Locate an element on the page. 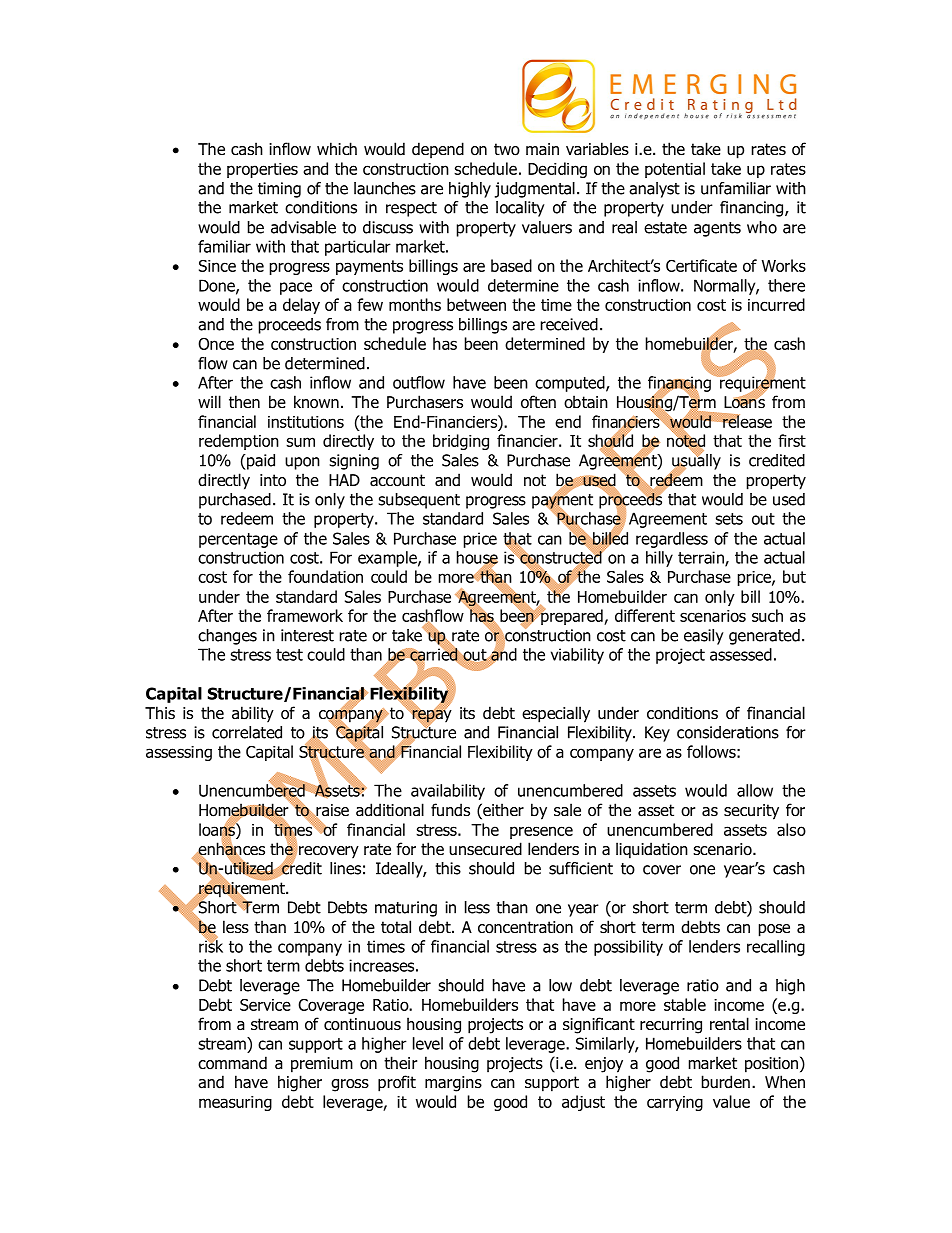  command is located at coordinates (232, 1063).
